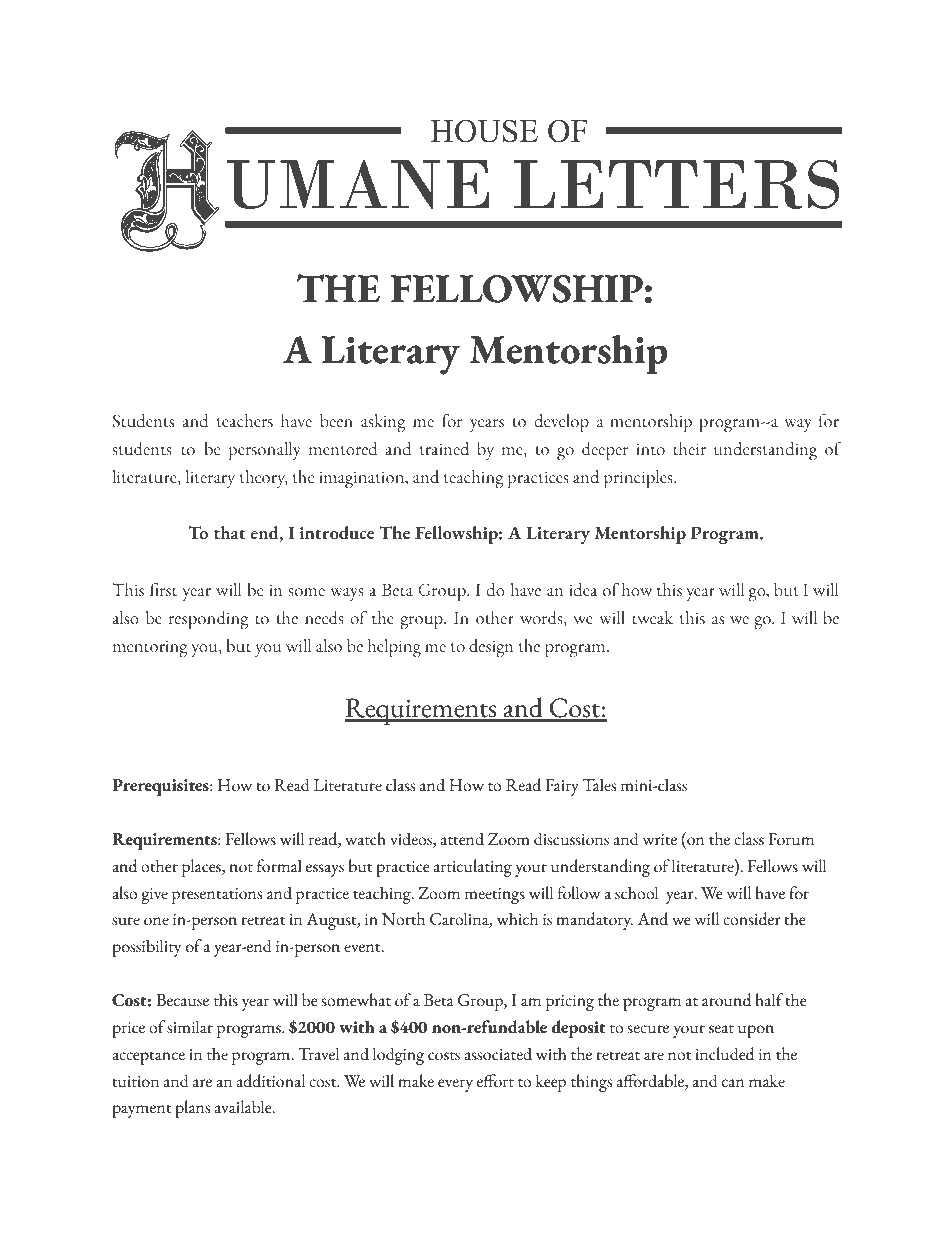 This page has height=1233, width=952. Describe the element at coordinates (599, 785) in the page. I see `Tales` at that location.
